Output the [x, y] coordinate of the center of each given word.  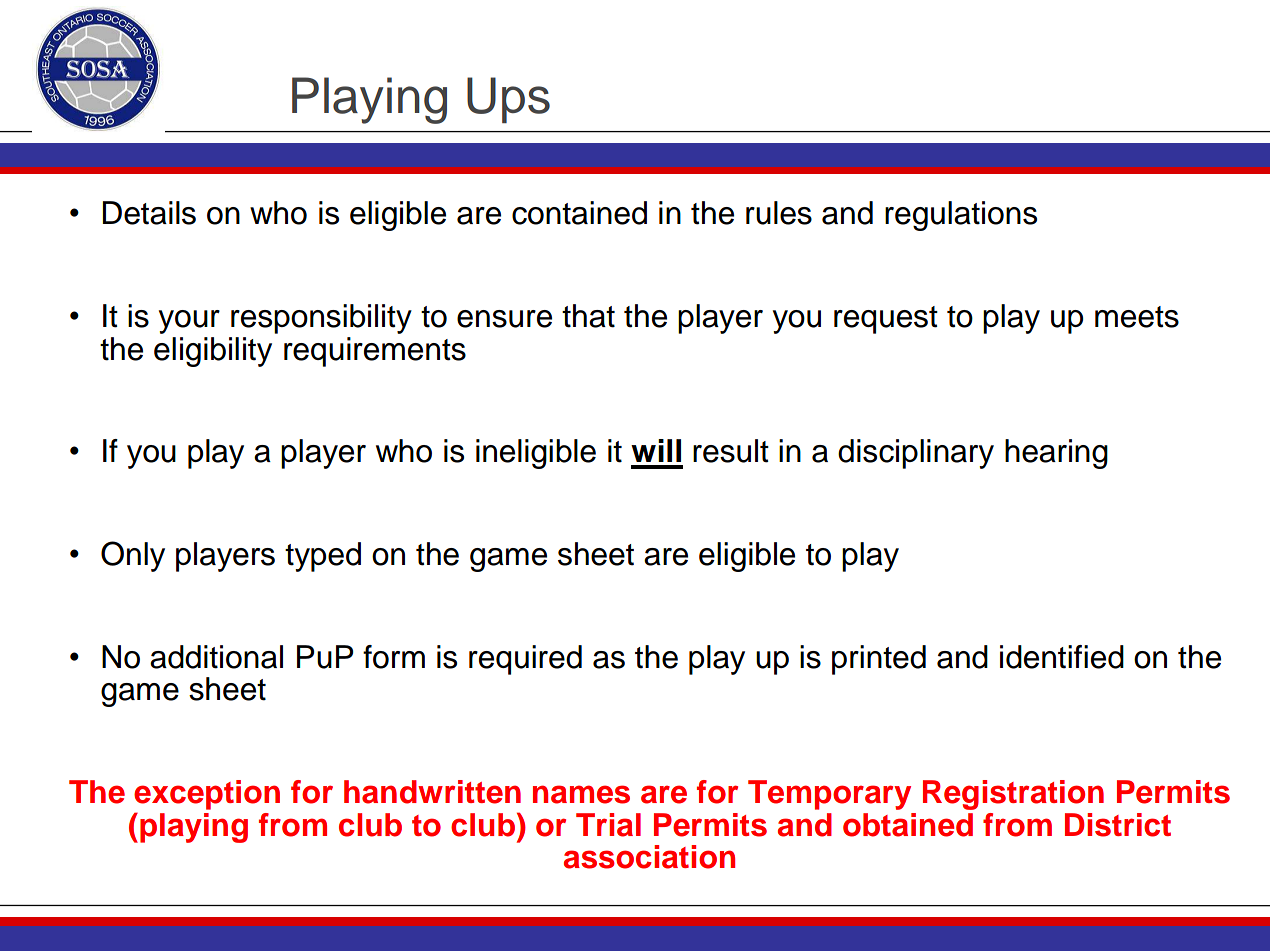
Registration [1013, 795]
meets [1137, 317]
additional [216, 657]
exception [207, 795]
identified [1062, 657]
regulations [961, 216]
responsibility [321, 319]
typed [323, 557]
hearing [1056, 454]
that [588, 316]
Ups [508, 100]
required [525, 660]
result [731, 451]
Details [149, 213]
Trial [608, 825]
